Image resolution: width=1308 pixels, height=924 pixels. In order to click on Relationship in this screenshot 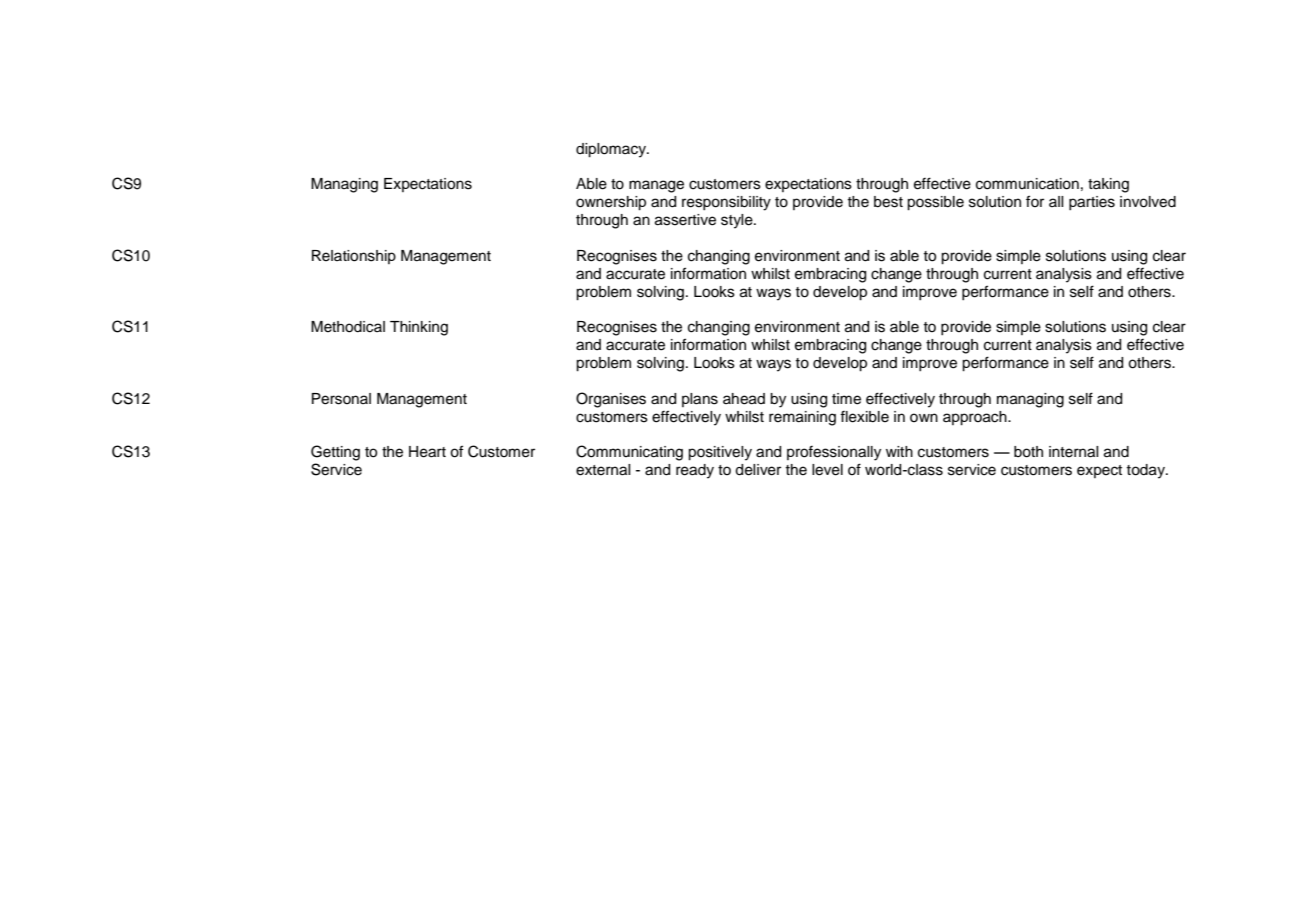, I will do `click(354, 257)`.
